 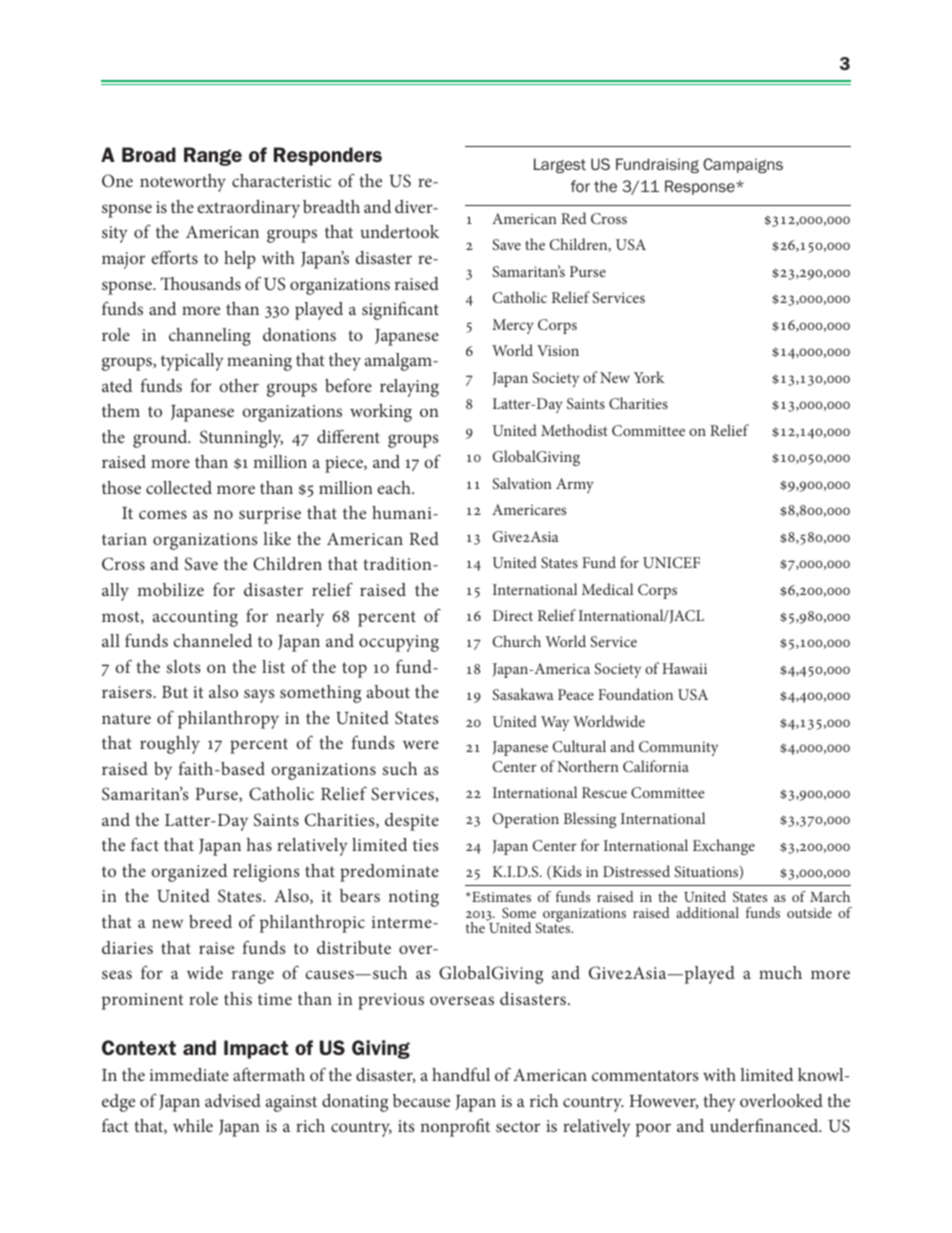 I want to click on Hawaii, so click(x=684, y=668).
